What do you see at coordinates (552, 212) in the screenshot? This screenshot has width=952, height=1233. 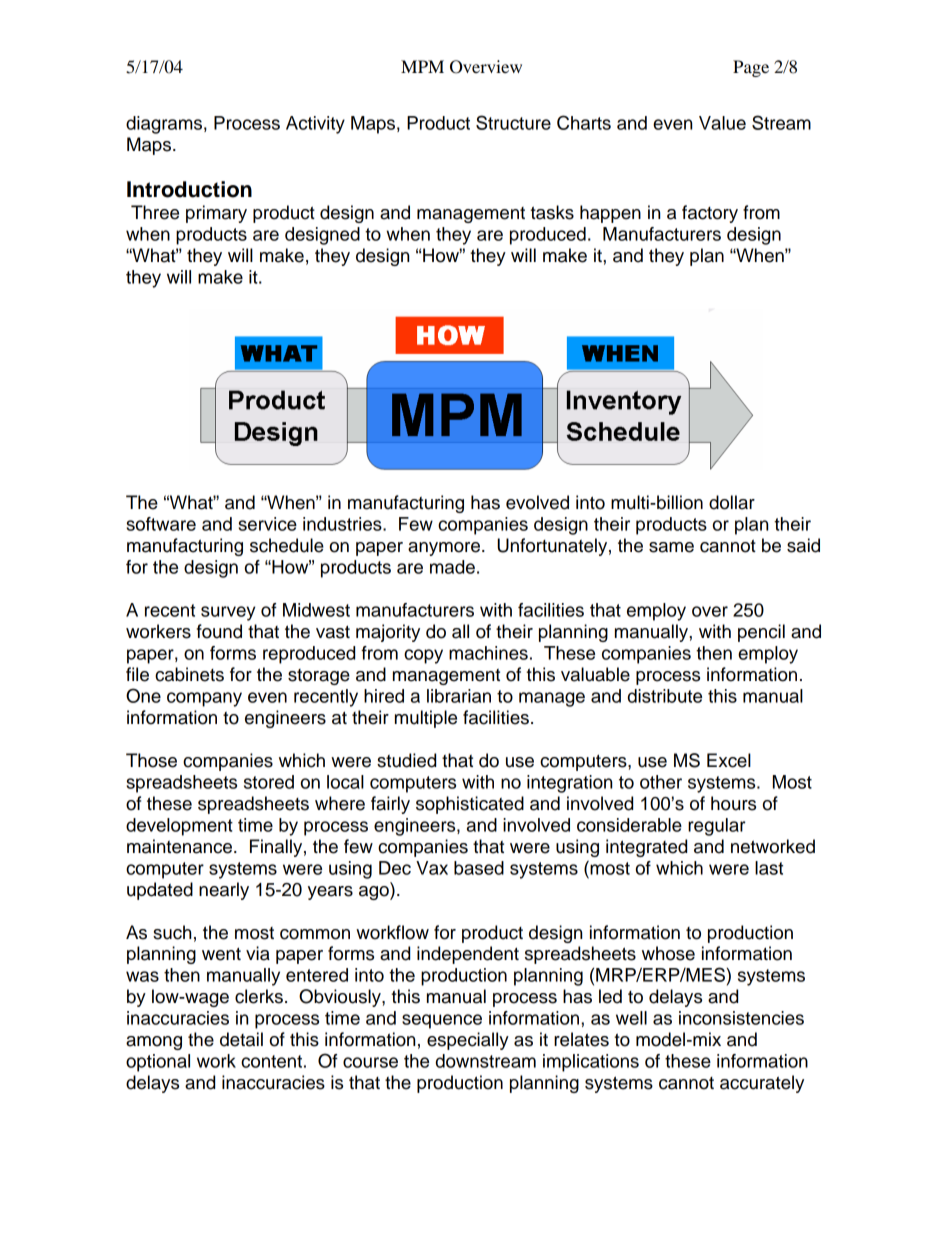 I see `tasks` at bounding box center [552, 212].
